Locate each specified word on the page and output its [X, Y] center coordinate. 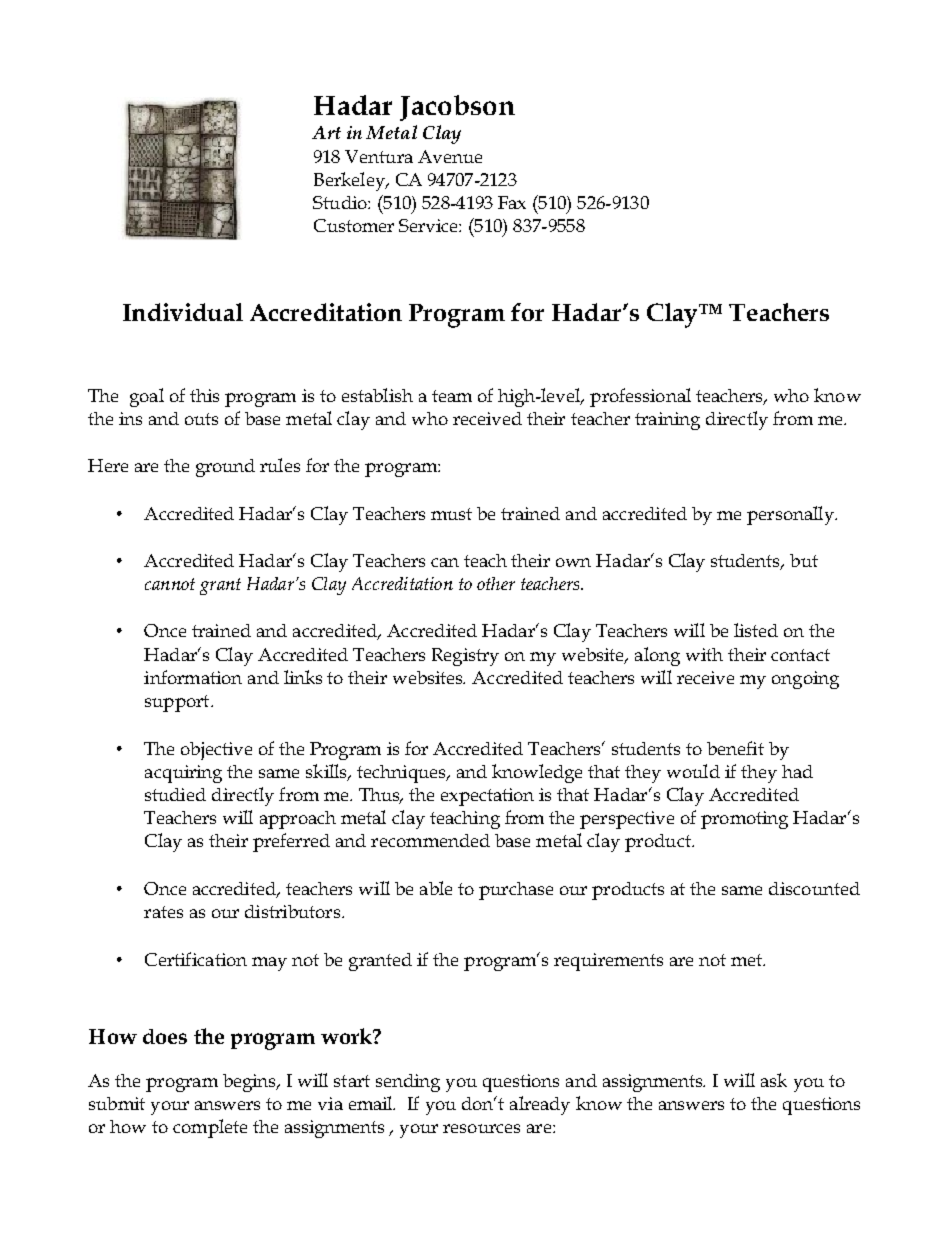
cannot [170, 584]
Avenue [450, 156]
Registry [465, 657]
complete [210, 1128]
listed [756, 630]
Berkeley [350, 181]
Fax [512, 202]
